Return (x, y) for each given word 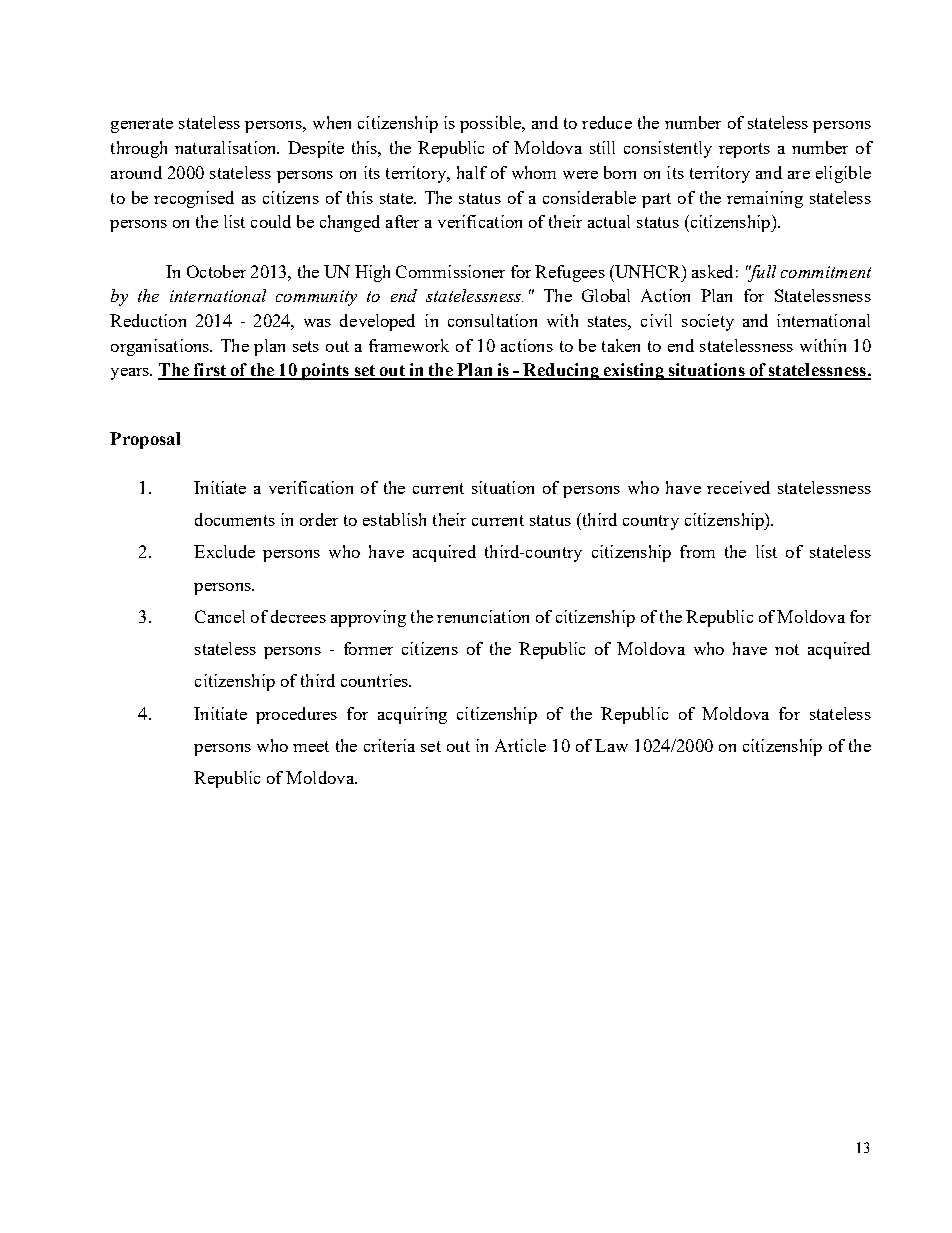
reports (744, 150)
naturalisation (227, 147)
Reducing (561, 371)
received (738, 487)
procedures (296, 715)
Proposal (145, 440)
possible (492, 124)
